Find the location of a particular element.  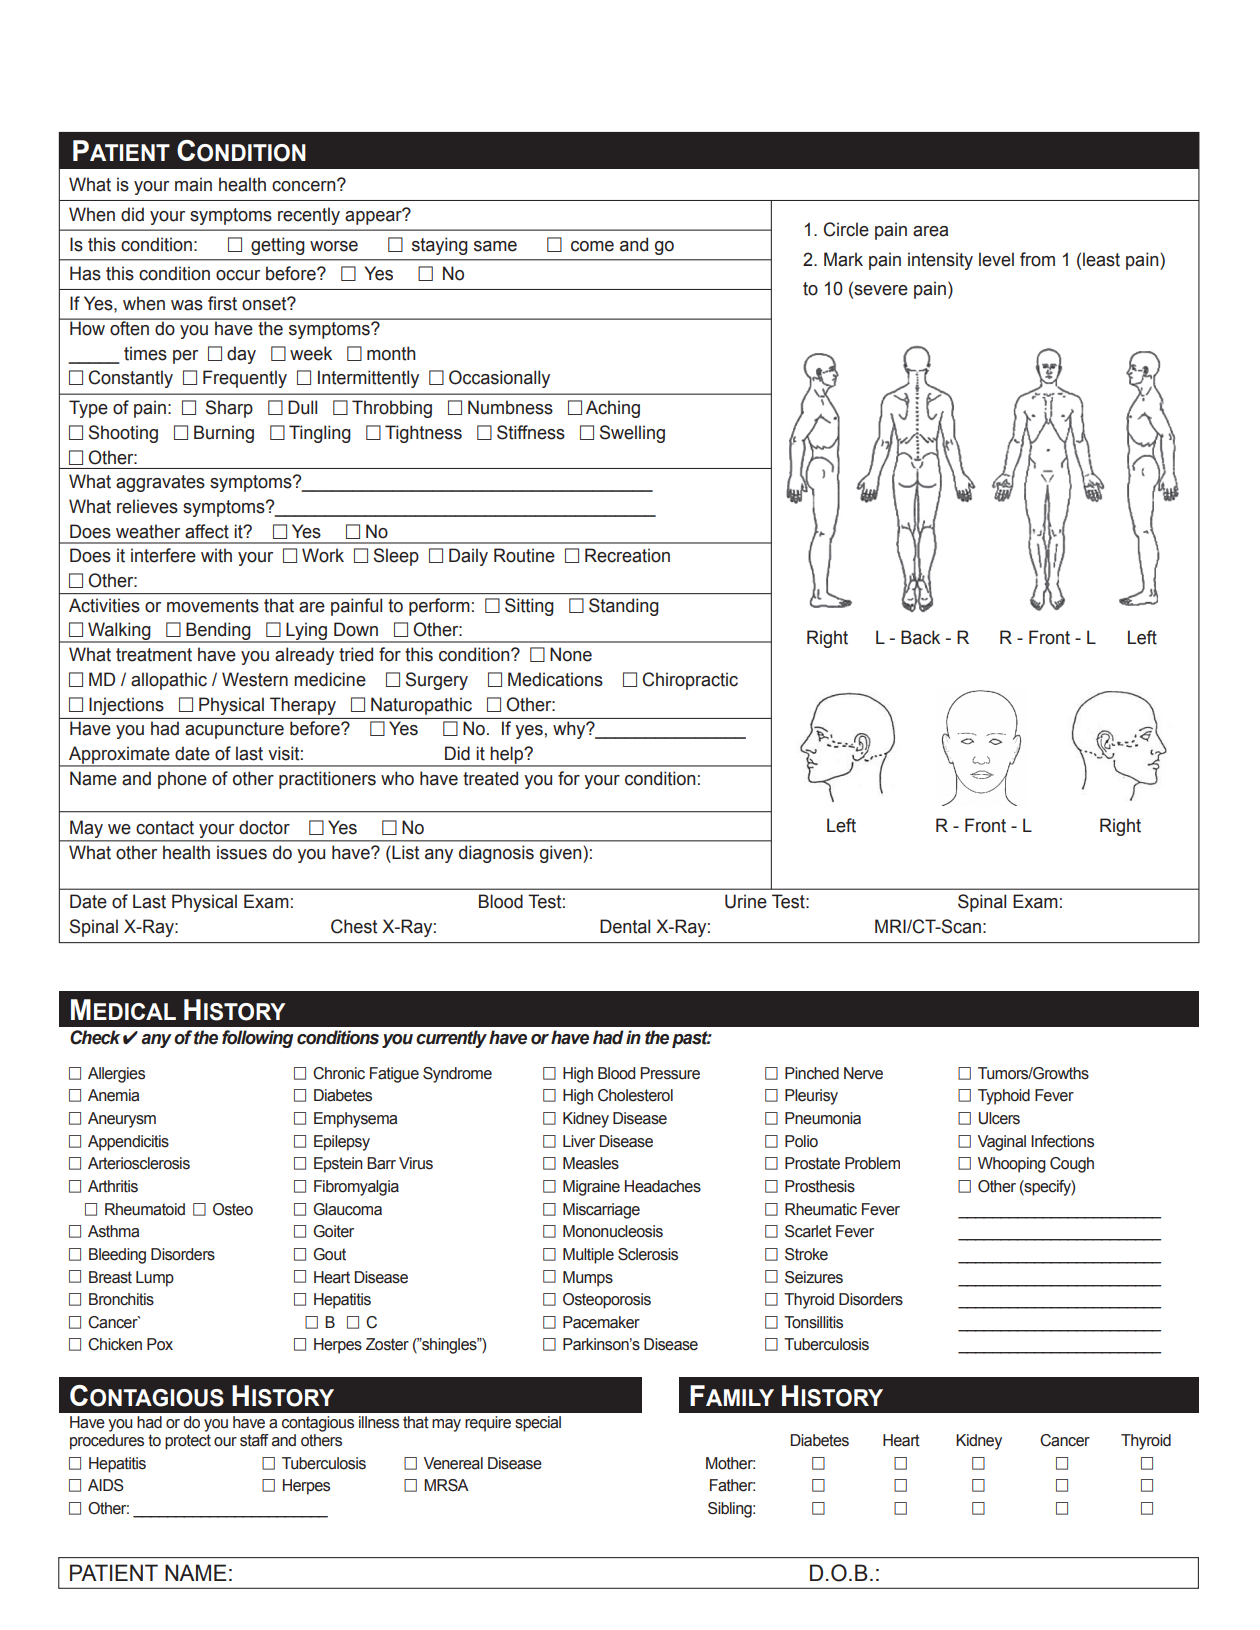

come is located at coordinates (592, 246).
